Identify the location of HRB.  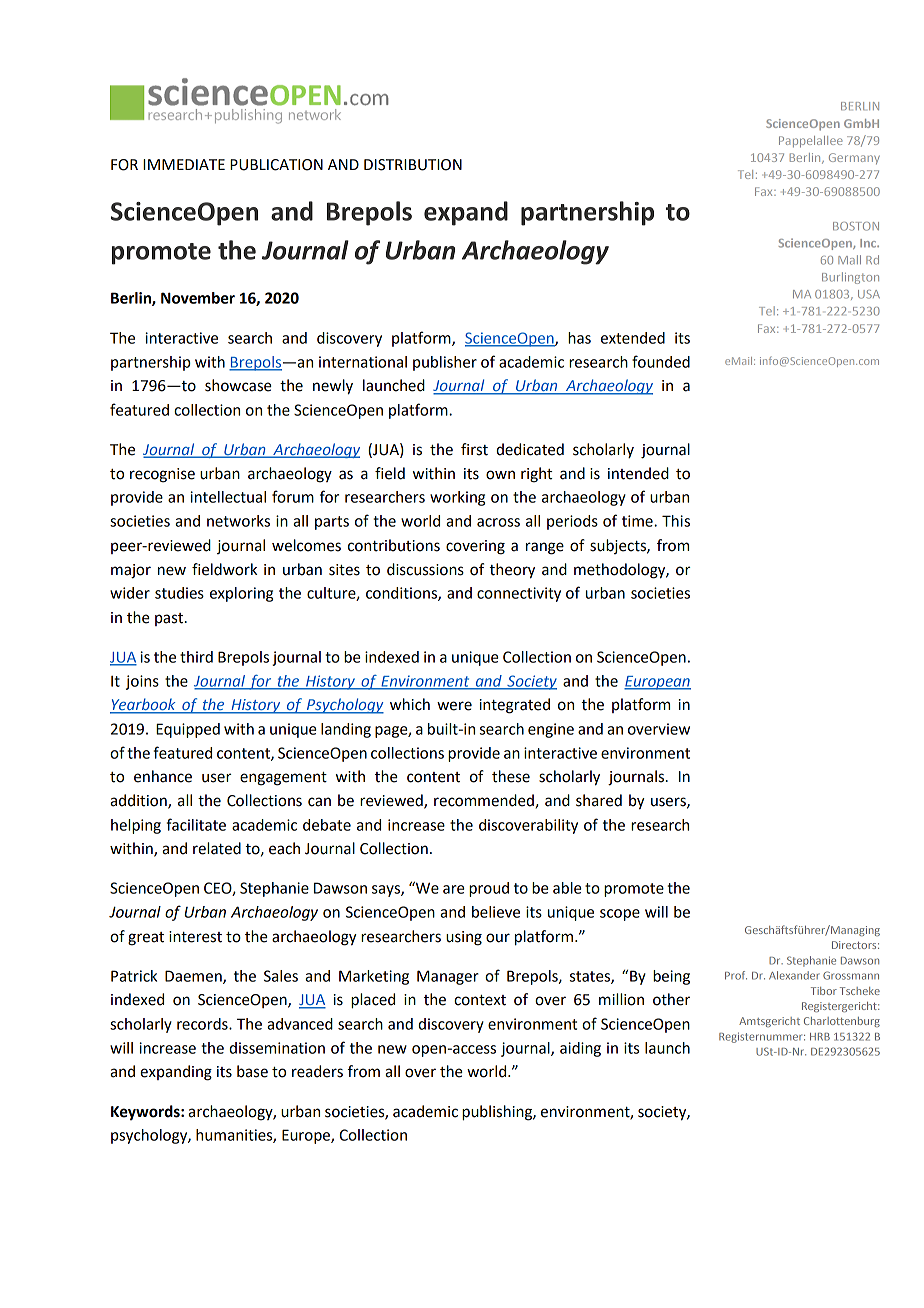
(820, 1037).
